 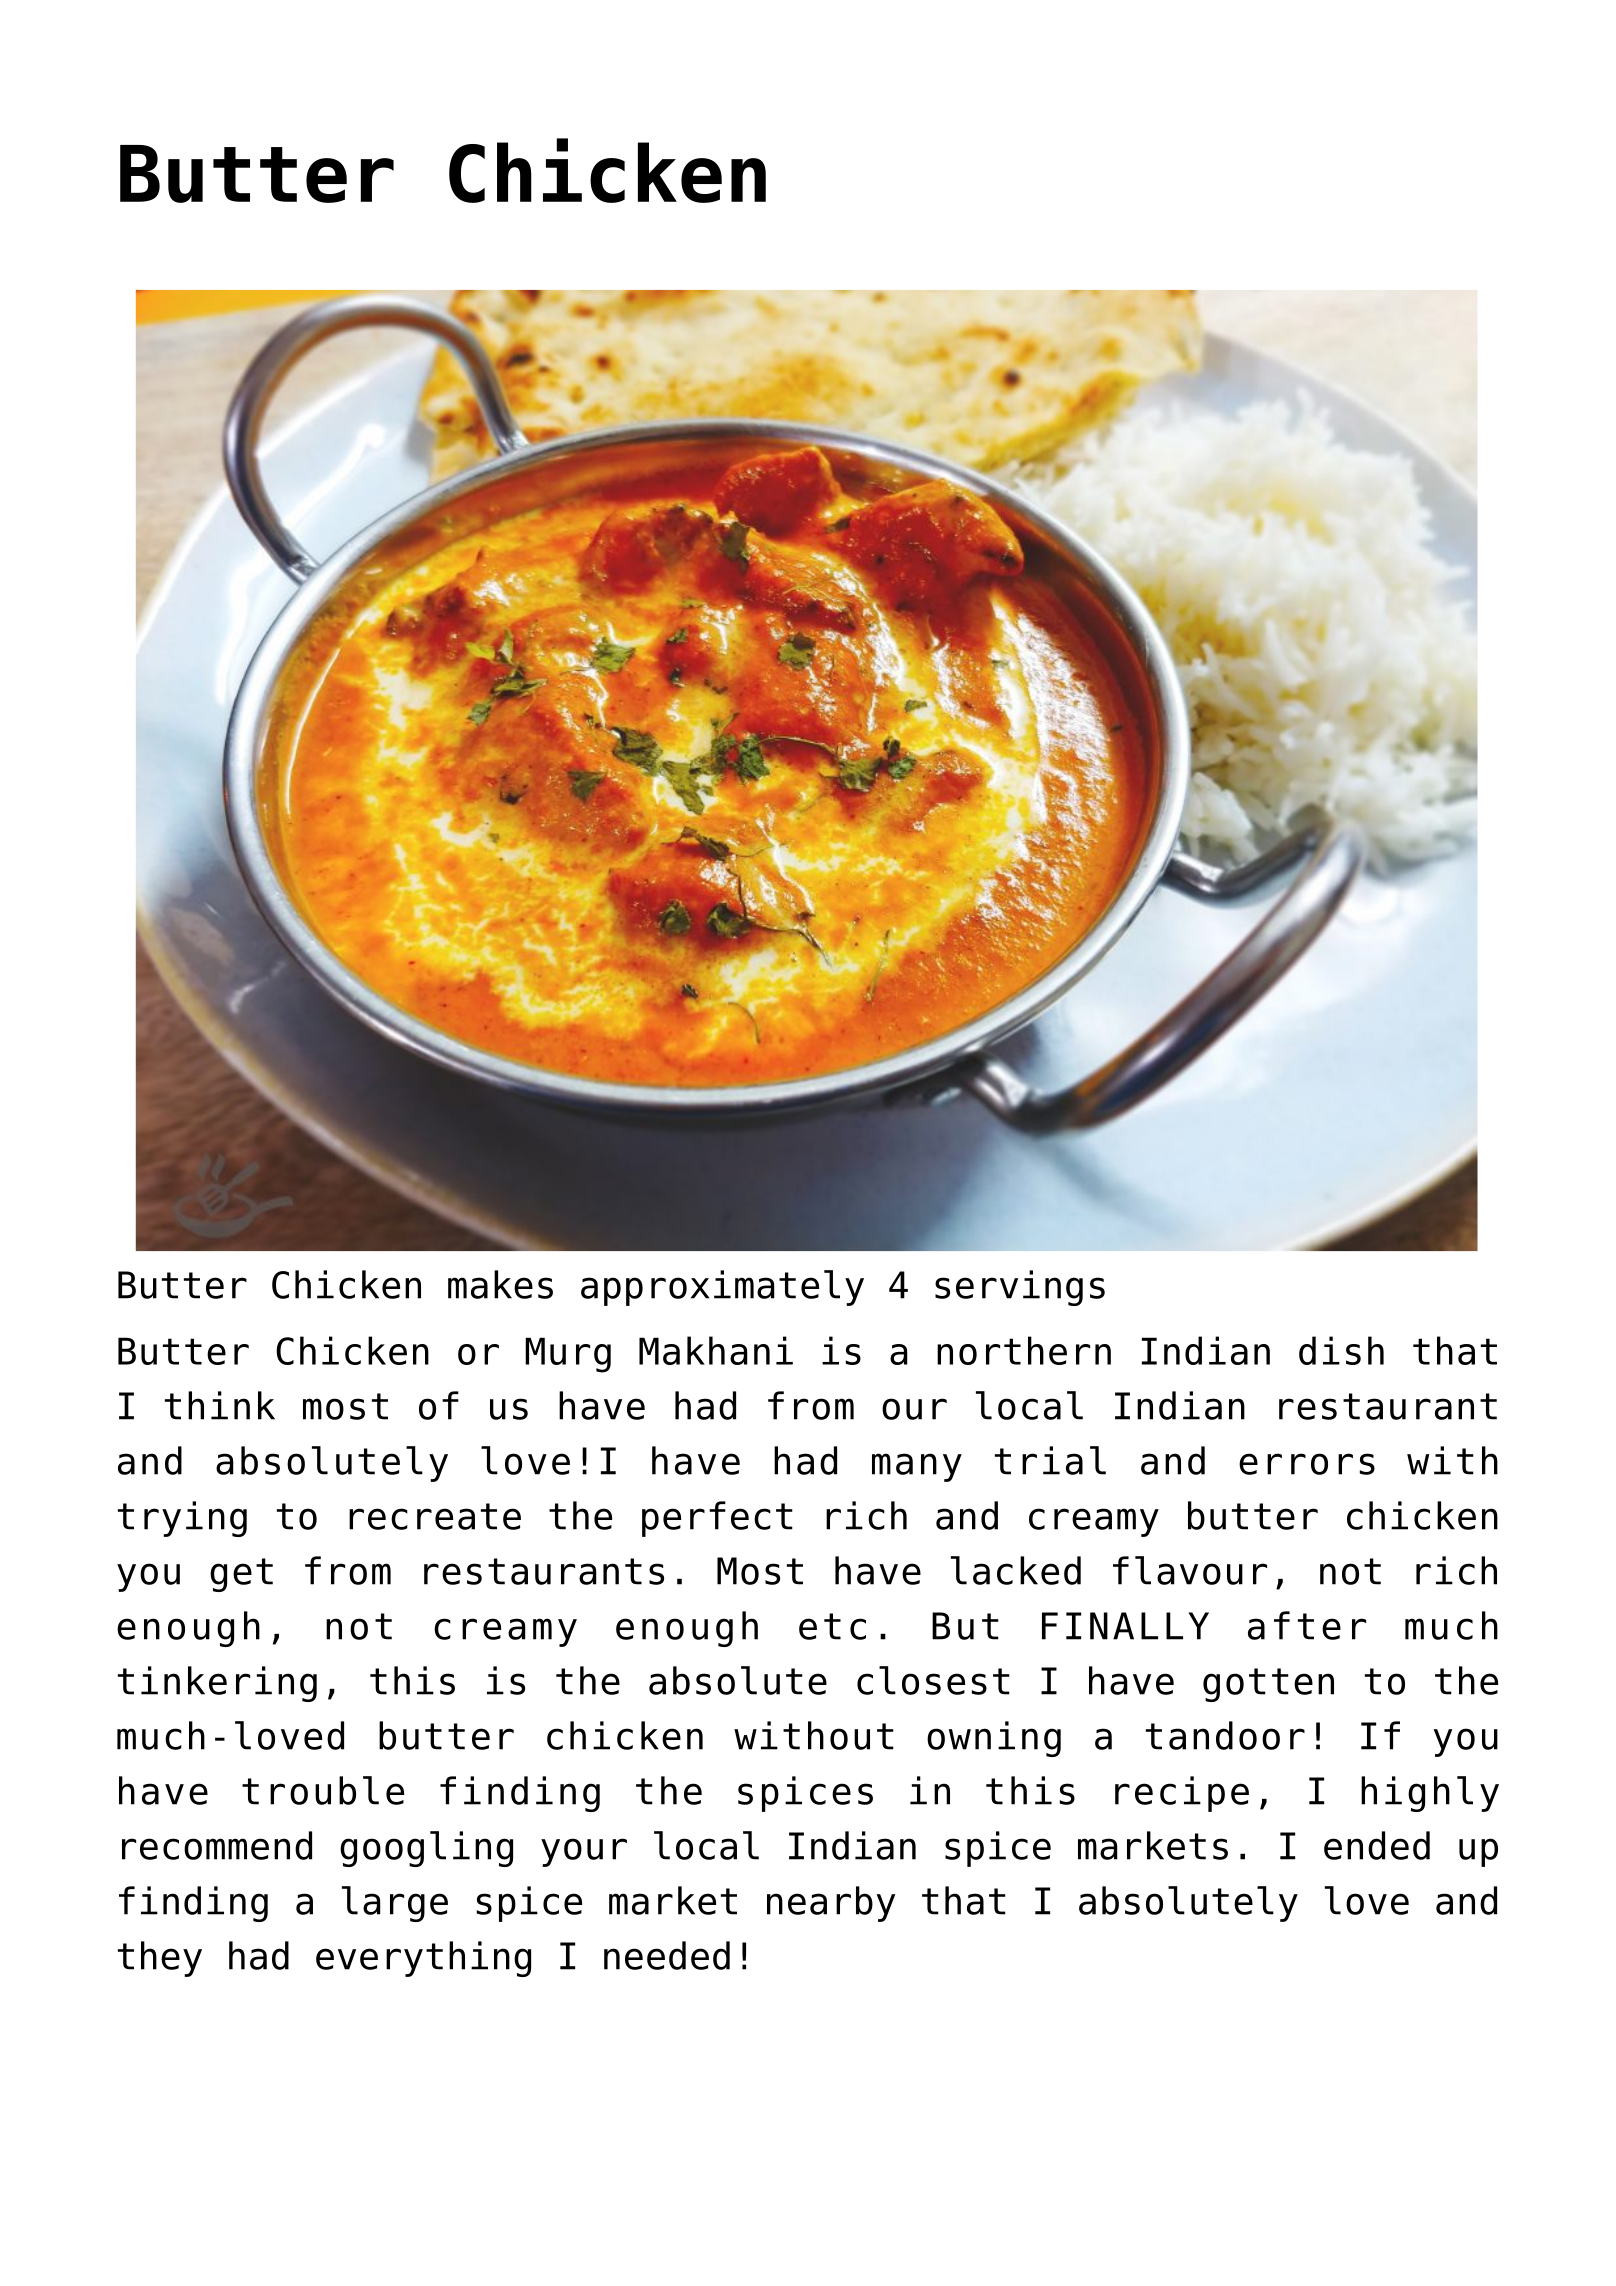 What do you see at coordinates (917, 1467) in the screenshot?
I see `many` at bounding box center [917, 1467].
